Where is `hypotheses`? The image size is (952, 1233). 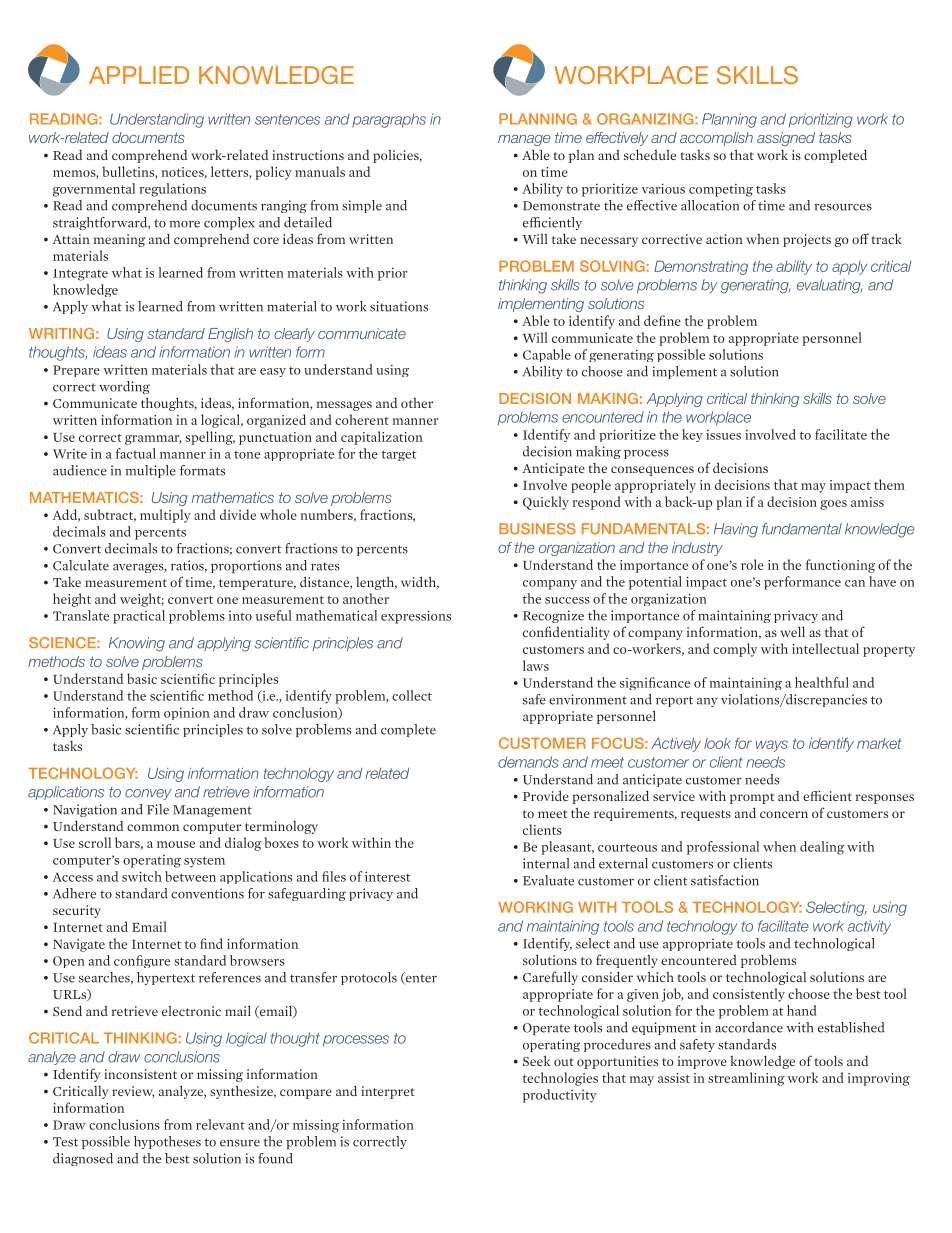
hypotheses is located at coordinates (167, 1142).
